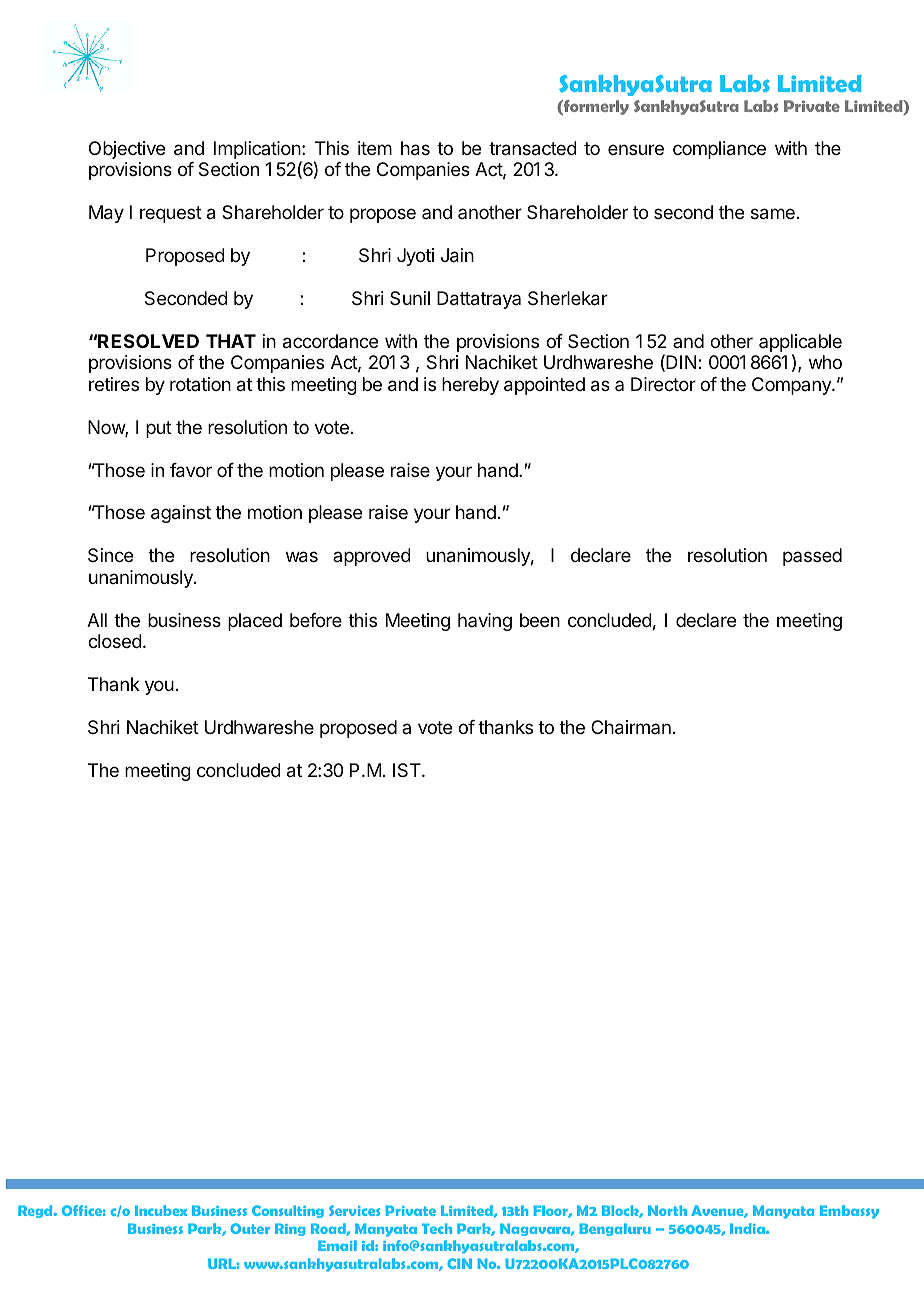 The image size is (924, 1308). What do you see at coordinates (415, 148) in the page?
I see `has` at bounding box center [415, 148].
